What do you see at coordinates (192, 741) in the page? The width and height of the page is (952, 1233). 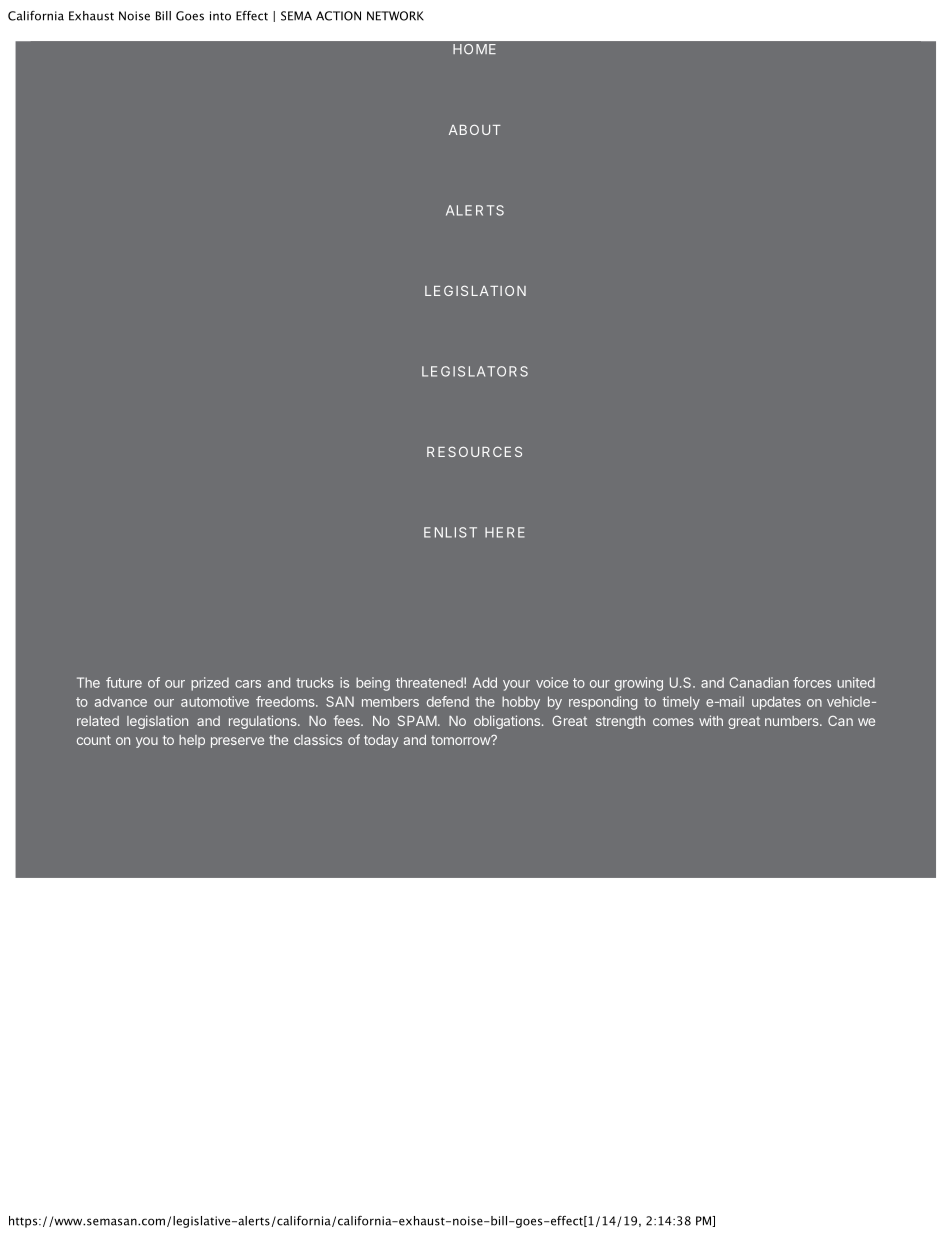 I see `help` at bounding box center [192, 741].
